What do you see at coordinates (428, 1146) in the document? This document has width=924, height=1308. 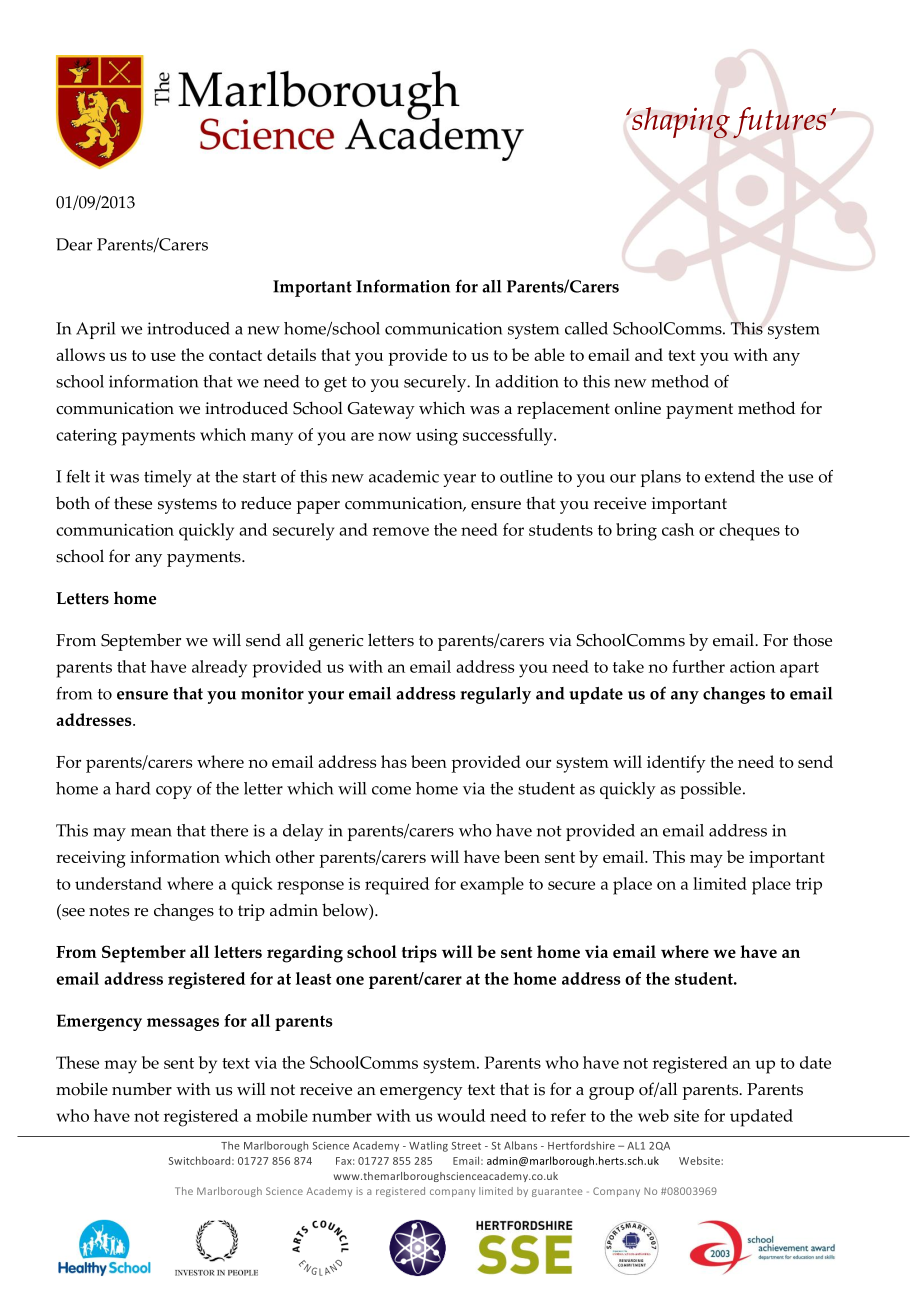 I see `Watling` at bounding box center [428, 1146].
